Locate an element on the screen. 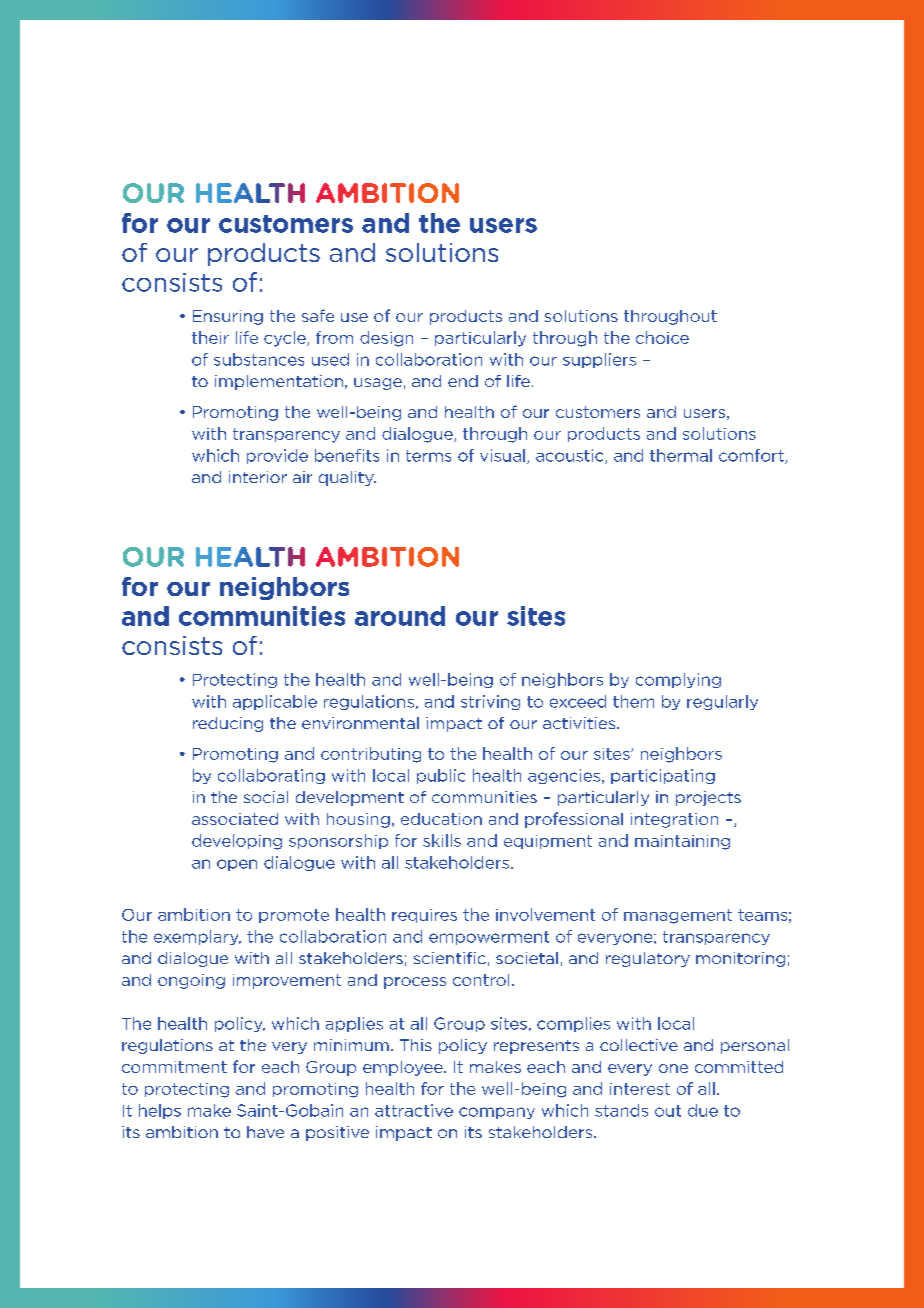 This screenshot has height=1308, width=924. around is located at coordinates (400, 616).
